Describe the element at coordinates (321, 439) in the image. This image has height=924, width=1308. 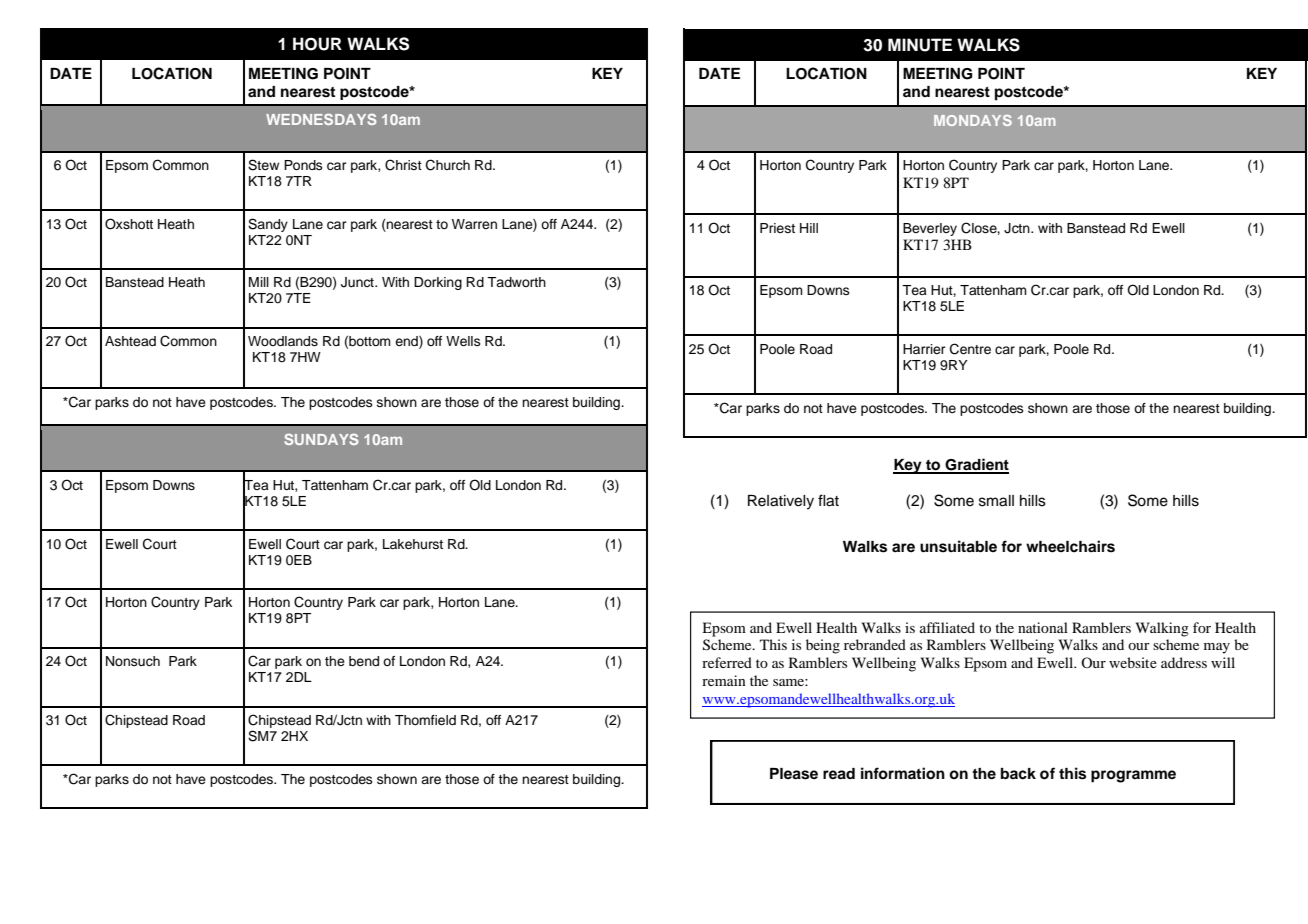
I see `SUNDAYS` at that location.
